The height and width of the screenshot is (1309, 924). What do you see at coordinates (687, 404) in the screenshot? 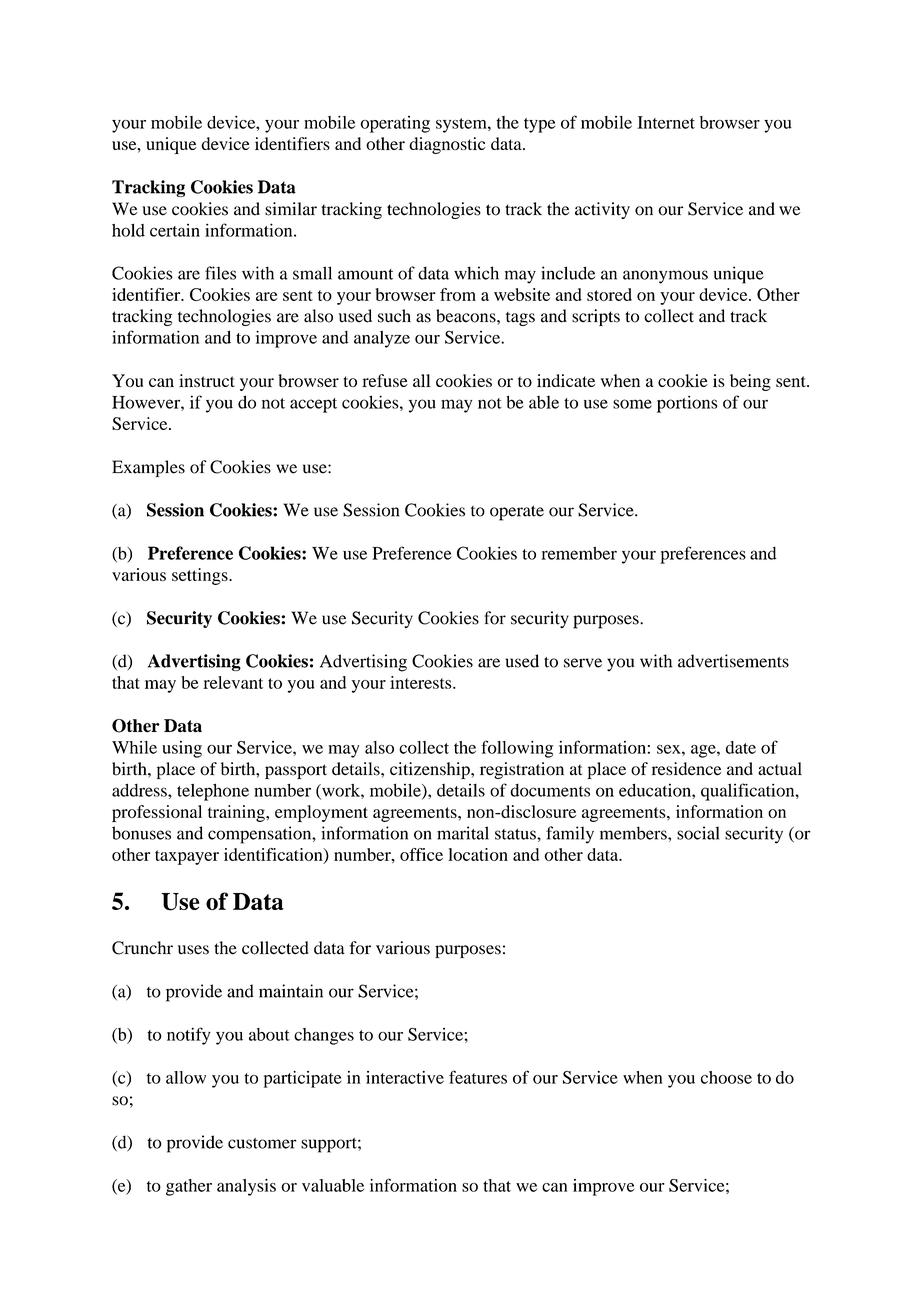
I see `portions` at bounding box center [687, 404].
